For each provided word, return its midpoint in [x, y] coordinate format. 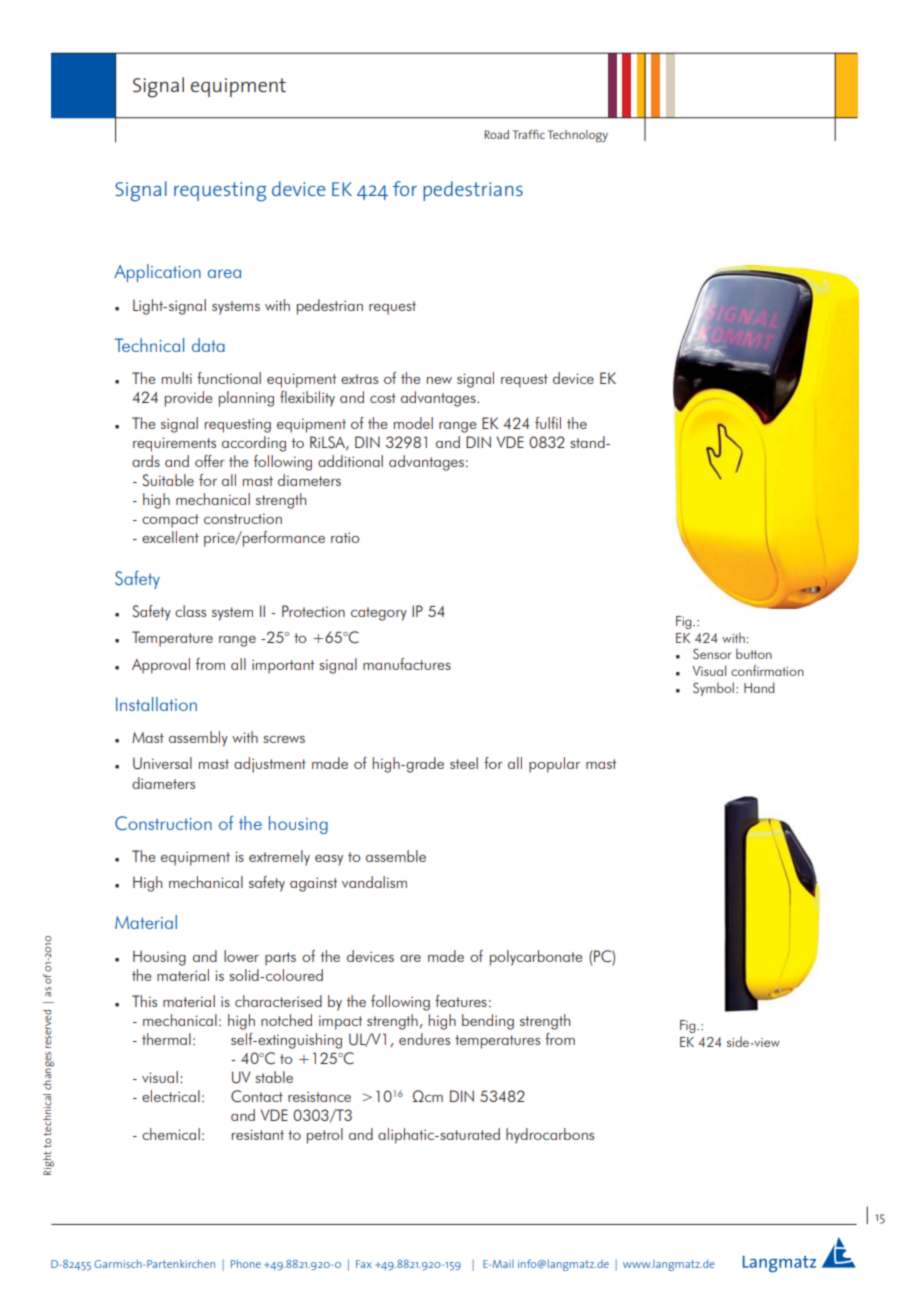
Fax [364, 1264]
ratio [345, 537]
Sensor [712, 653]
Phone [246, 1263]
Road [496, 134]
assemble [396, 856]
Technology [578, 136]
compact [170, 521]
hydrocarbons [550, 1136]
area [224, 273]
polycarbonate [536, 958]
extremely [279, 858]
